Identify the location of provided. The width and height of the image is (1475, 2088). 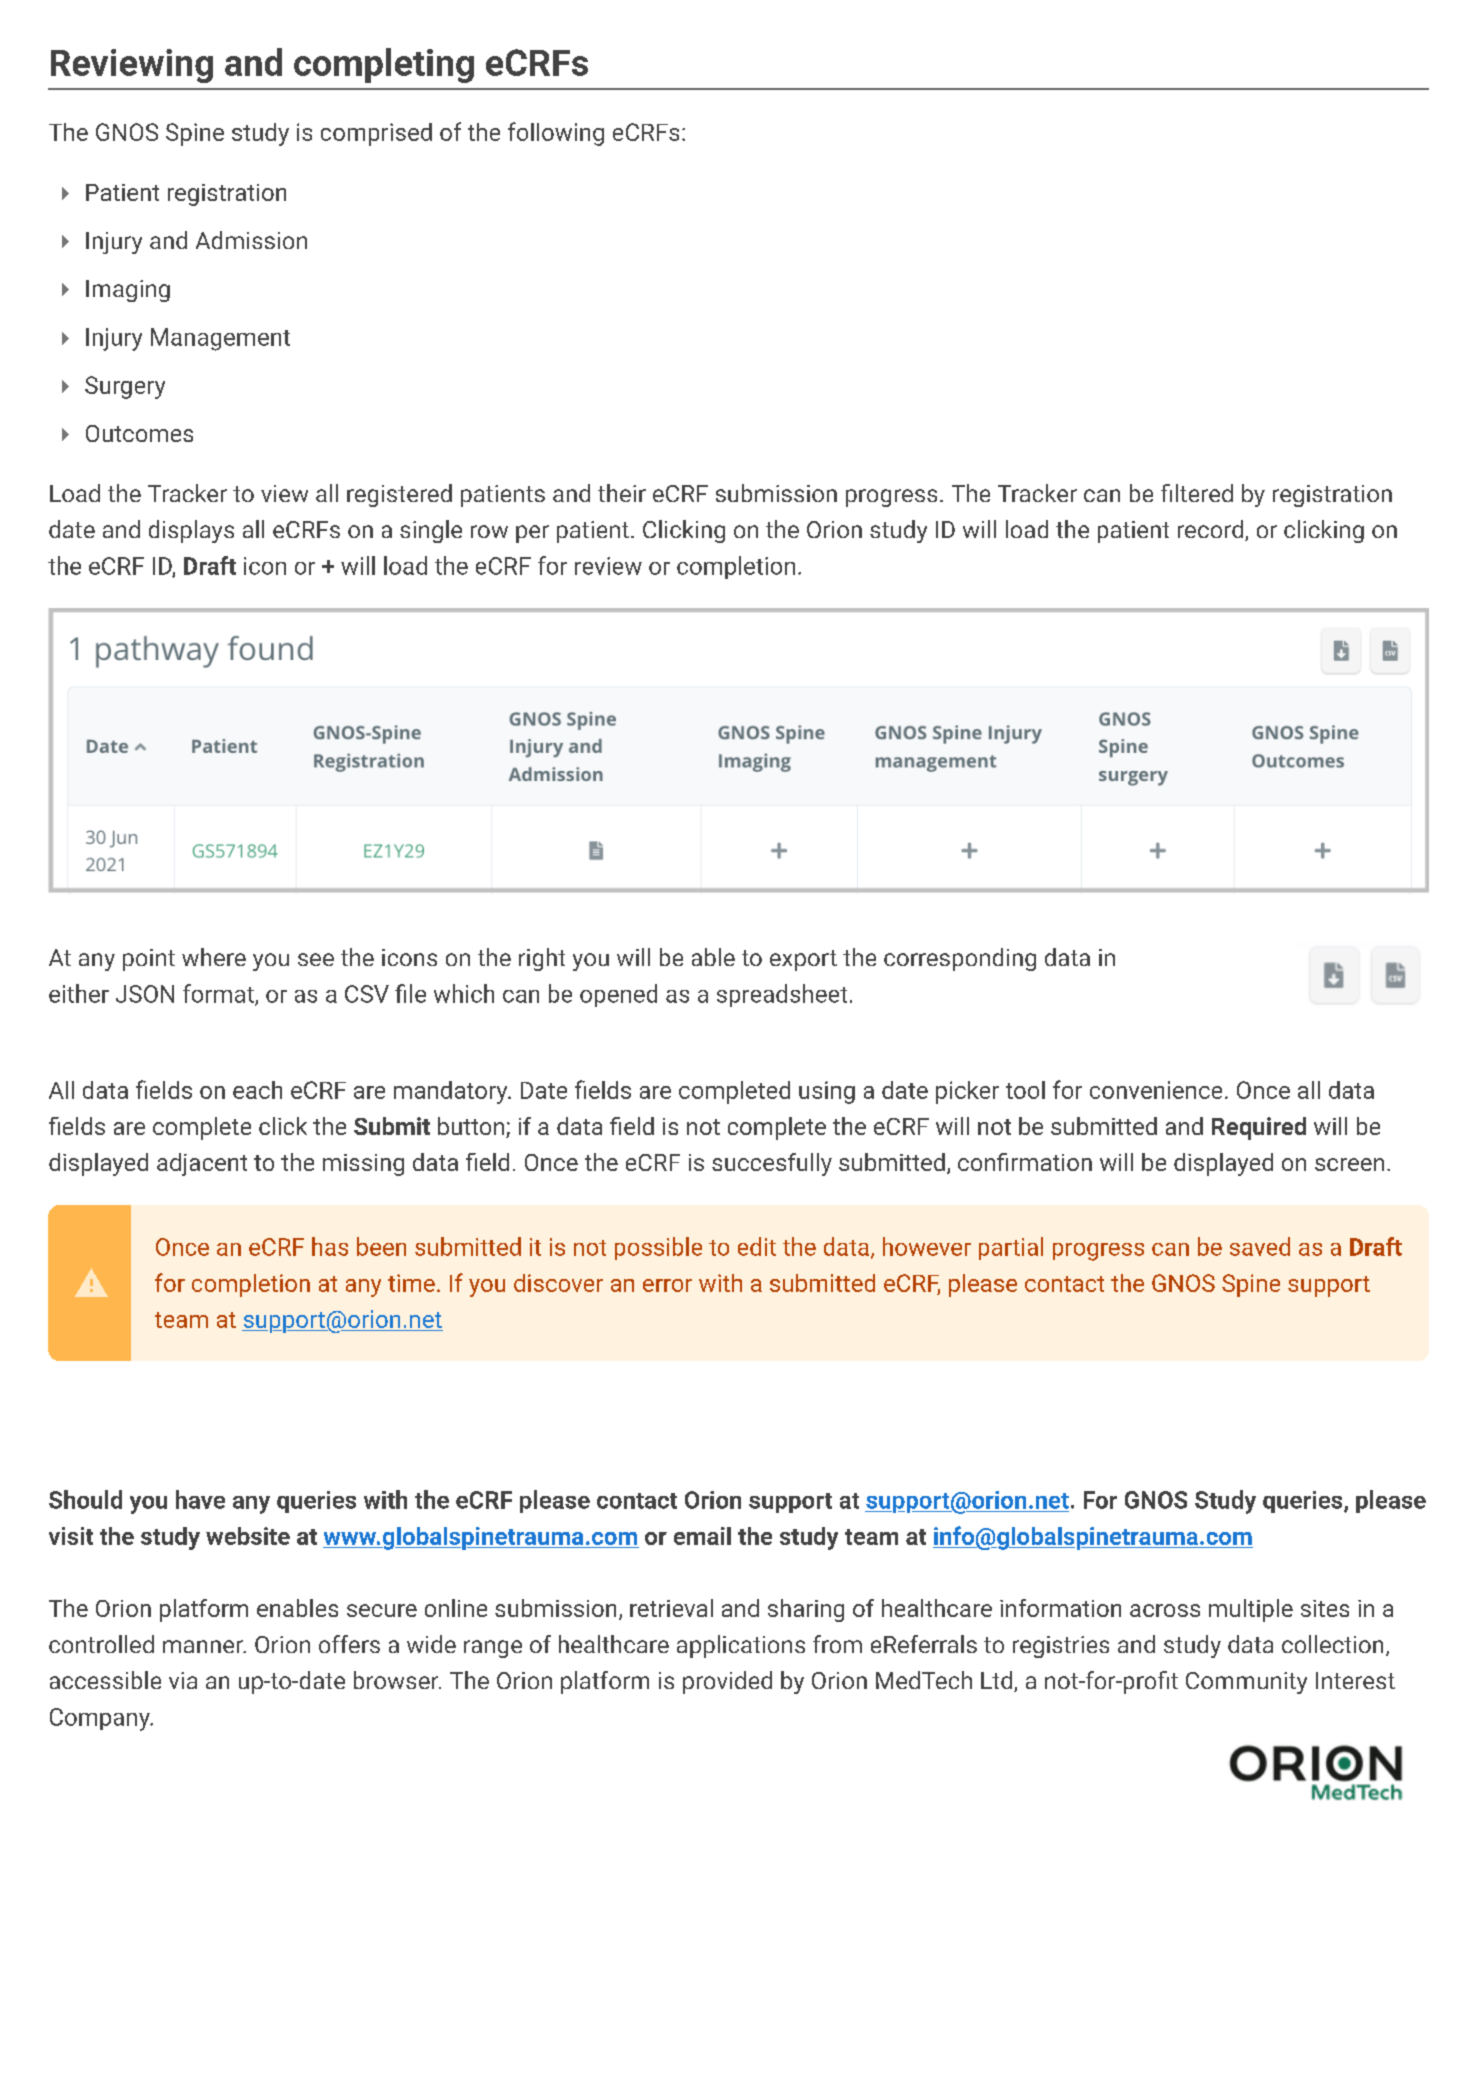
(727, 1682).
